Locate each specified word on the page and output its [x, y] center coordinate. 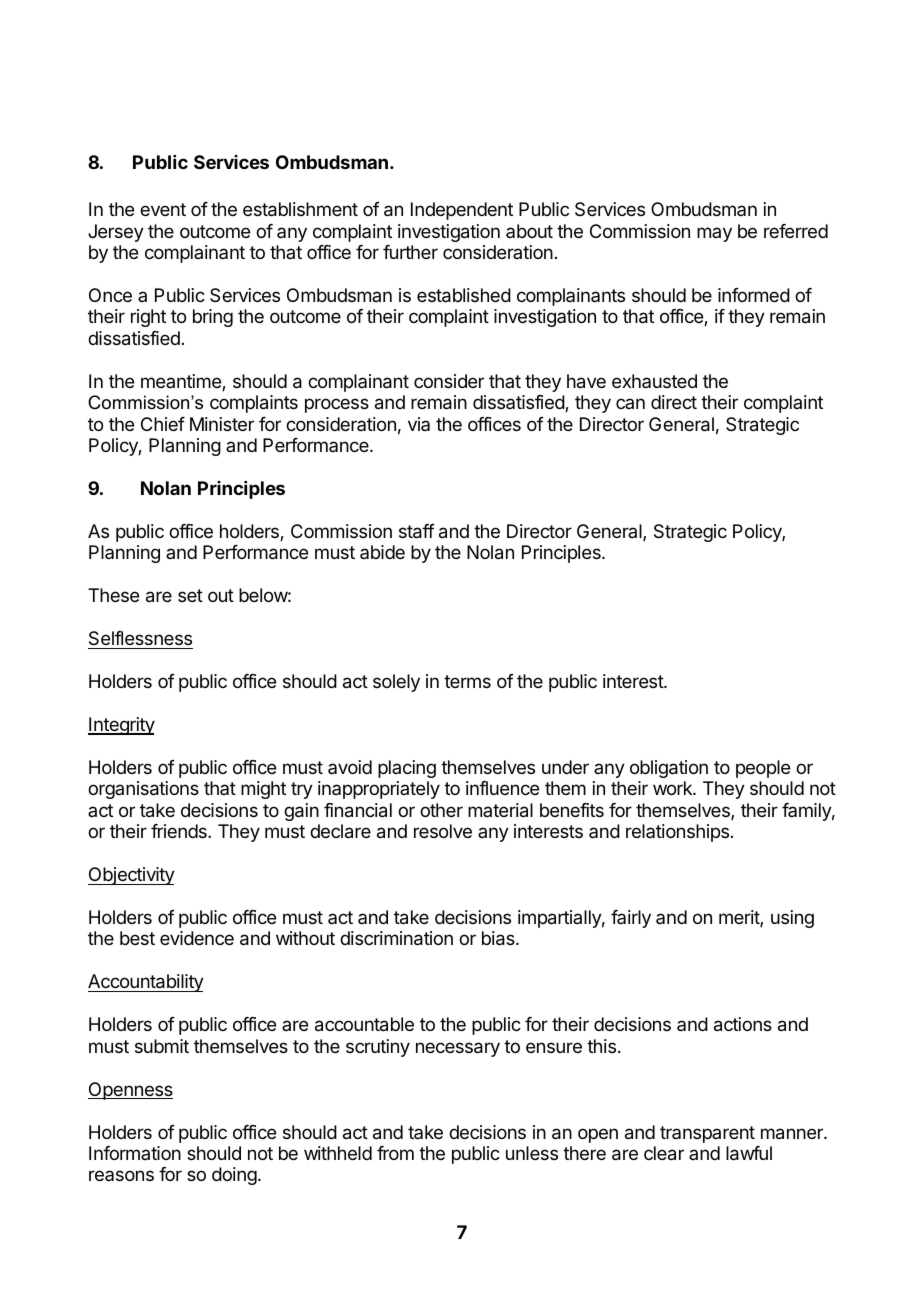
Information [135, 1153]
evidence [197, 938]
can [630, 403]
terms [467, 681]
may [714, 234]
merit [740, 918]
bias [499, 938]
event [163, 209]
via [419, 424]
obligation [669, 769]
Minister [222, 424]
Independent [462, 211]
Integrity [121, 726]
